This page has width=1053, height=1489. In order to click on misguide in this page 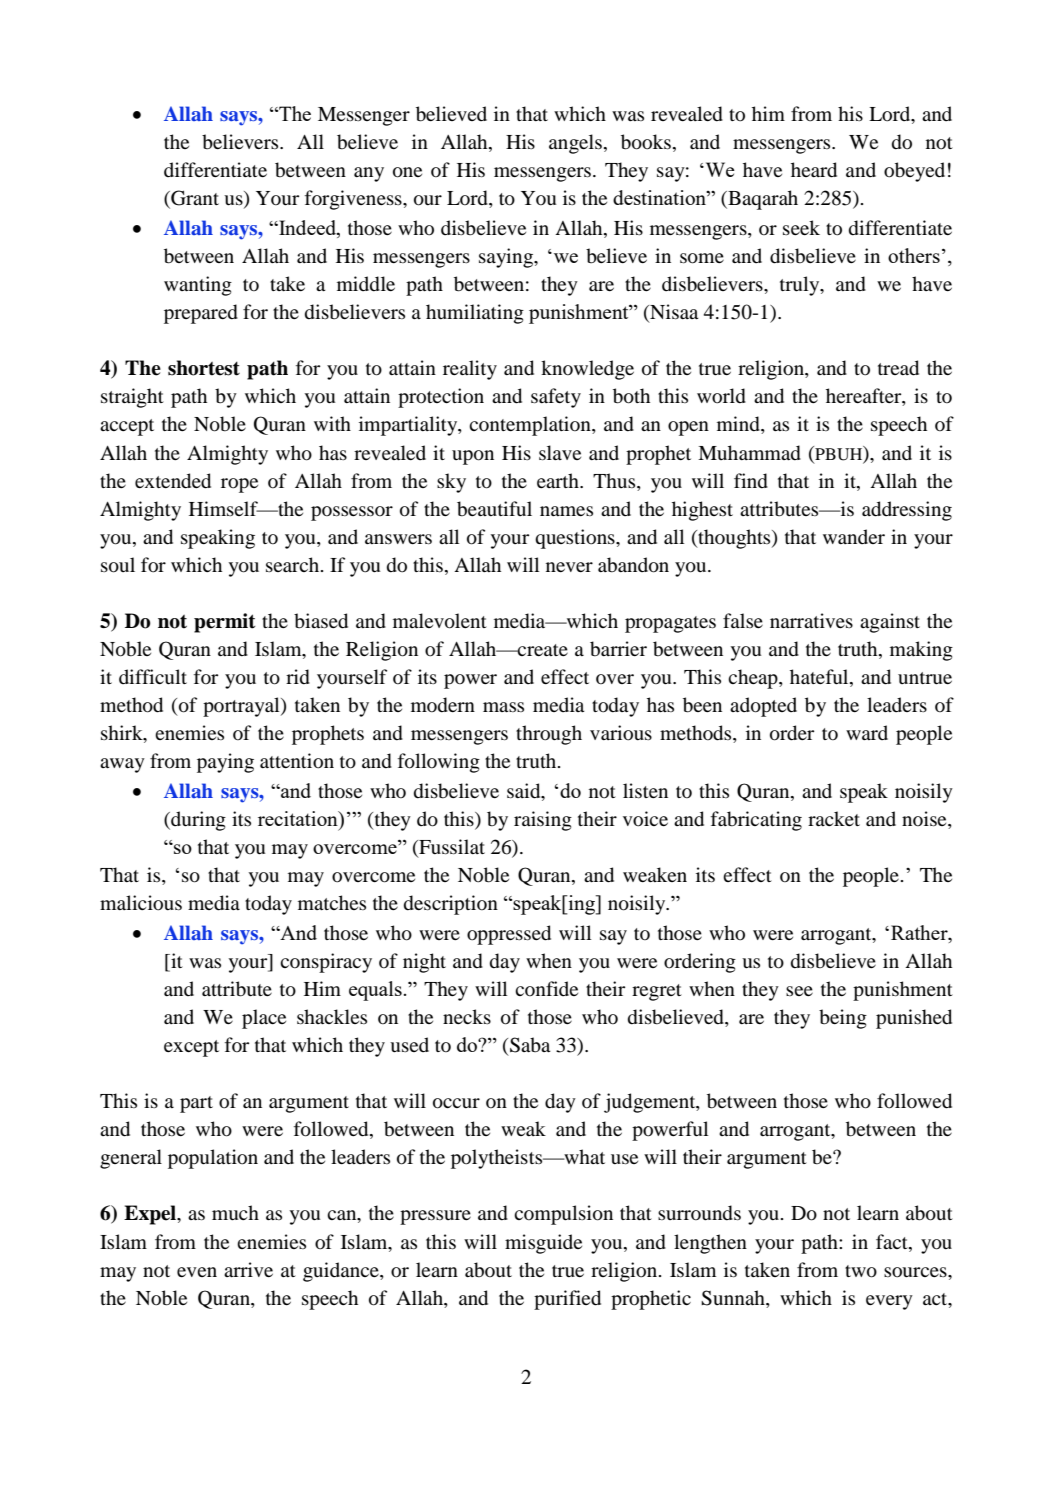, I will do `click(543, 1244)`.
